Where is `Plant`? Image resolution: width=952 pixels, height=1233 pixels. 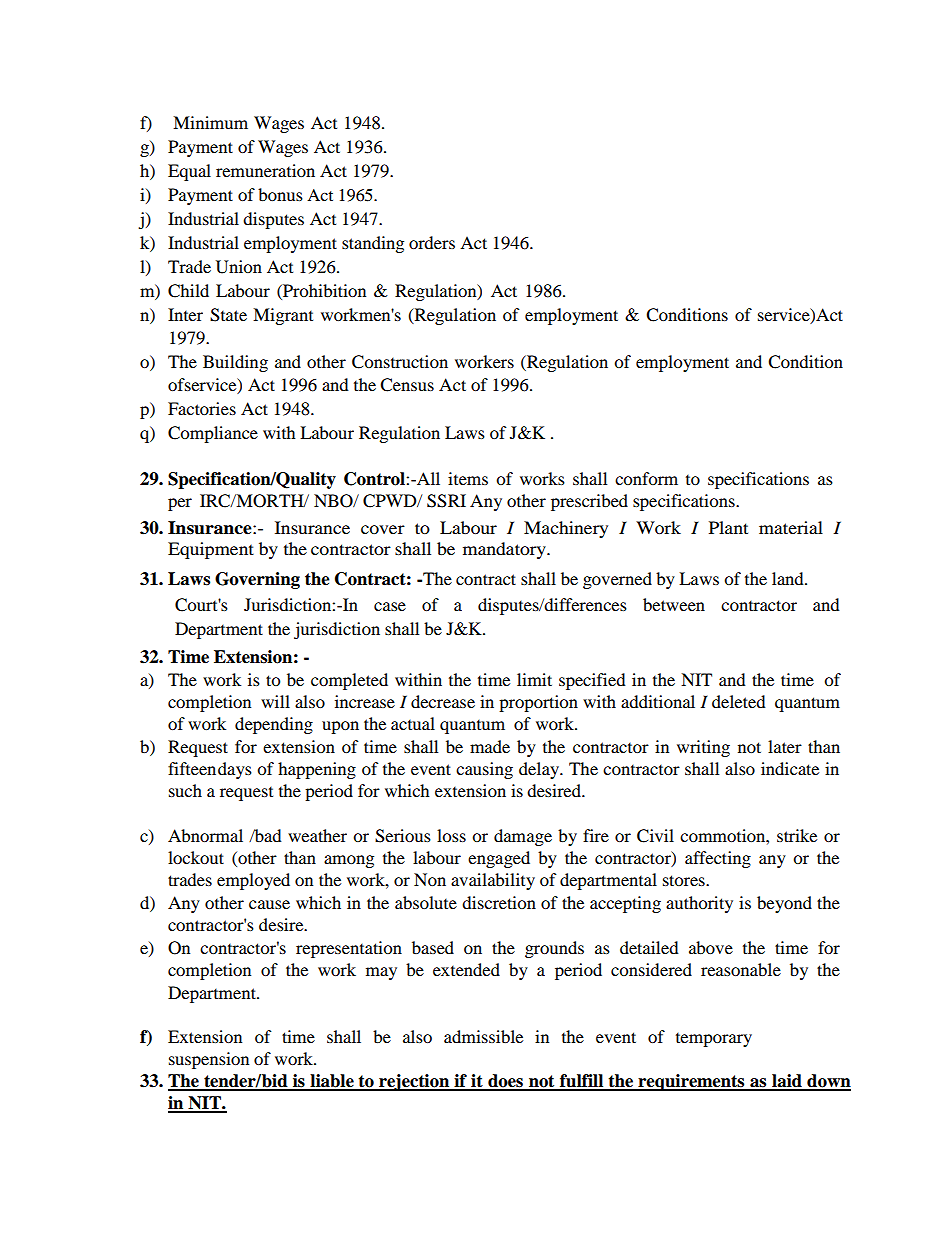 Plant is located at coordinates (728, 527).
